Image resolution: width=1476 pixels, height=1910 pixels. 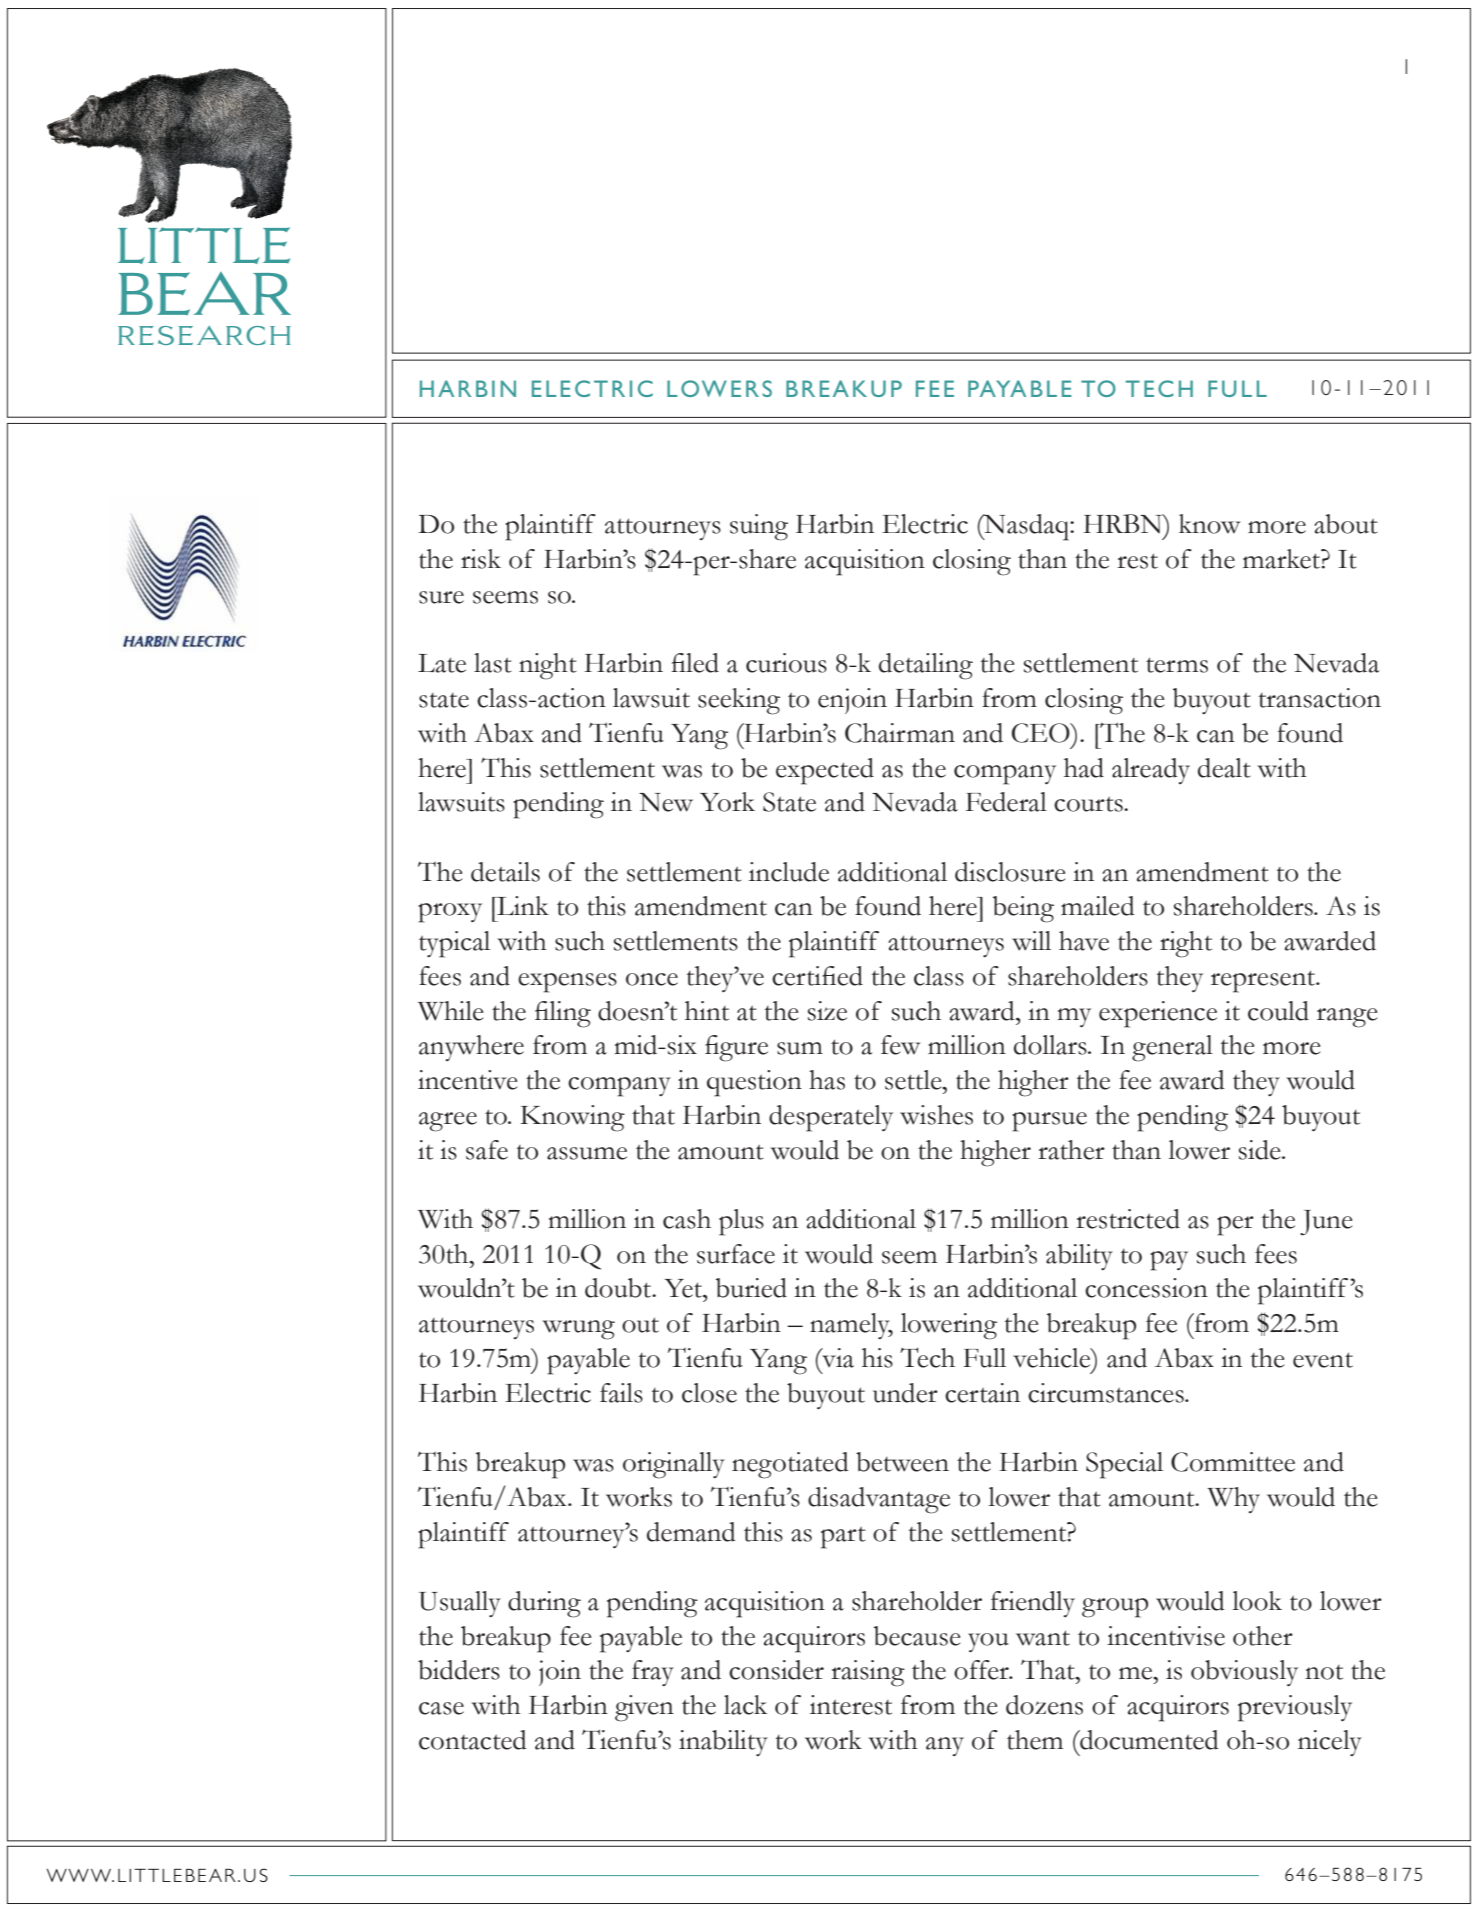 What do you see at coordinates (736, 1048) in the screenshot?
I see `figure` at bounding box center [736, 1048].
